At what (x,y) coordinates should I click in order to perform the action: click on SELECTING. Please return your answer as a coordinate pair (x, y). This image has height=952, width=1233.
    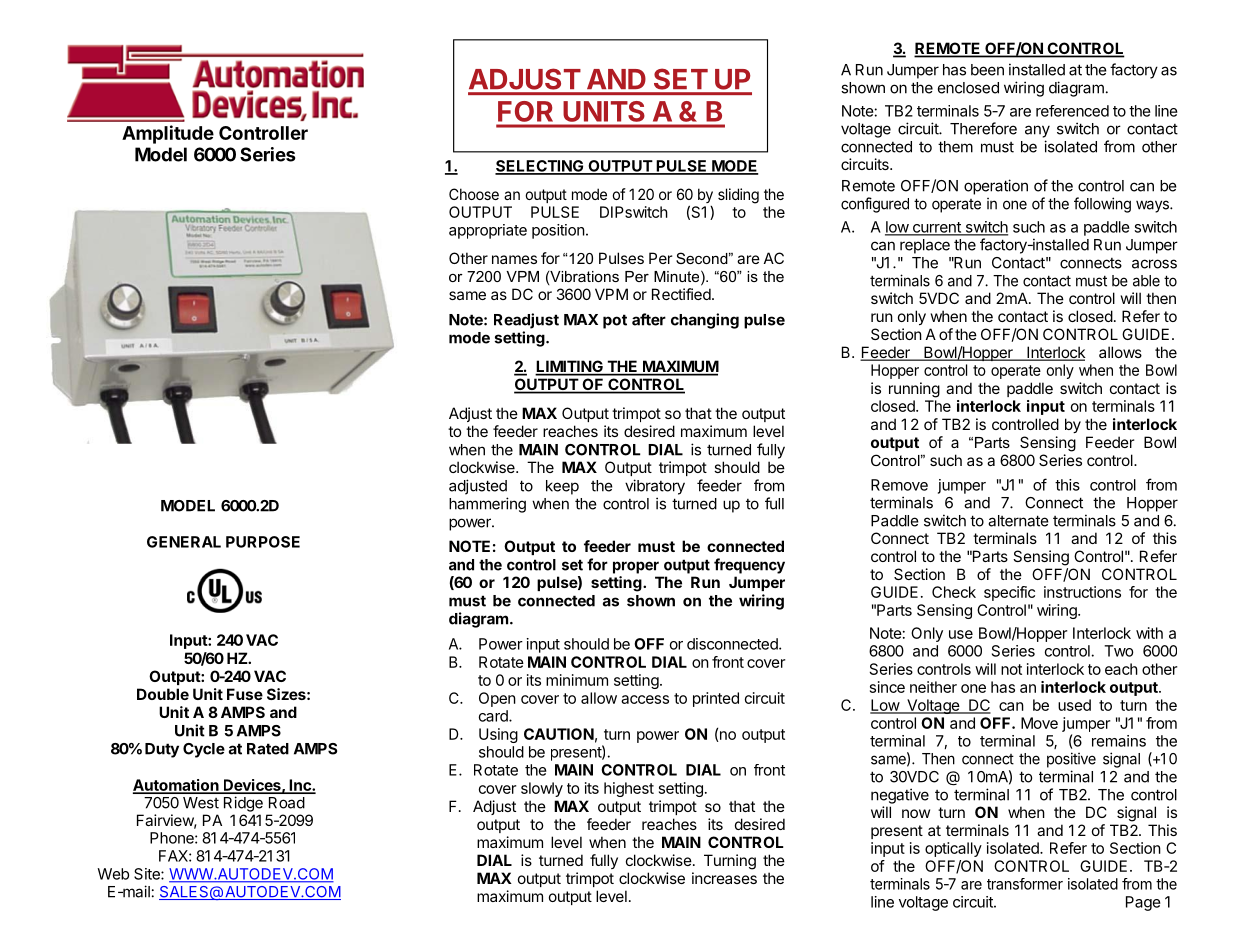
    Looking at the image, I should click on (540, 167).
